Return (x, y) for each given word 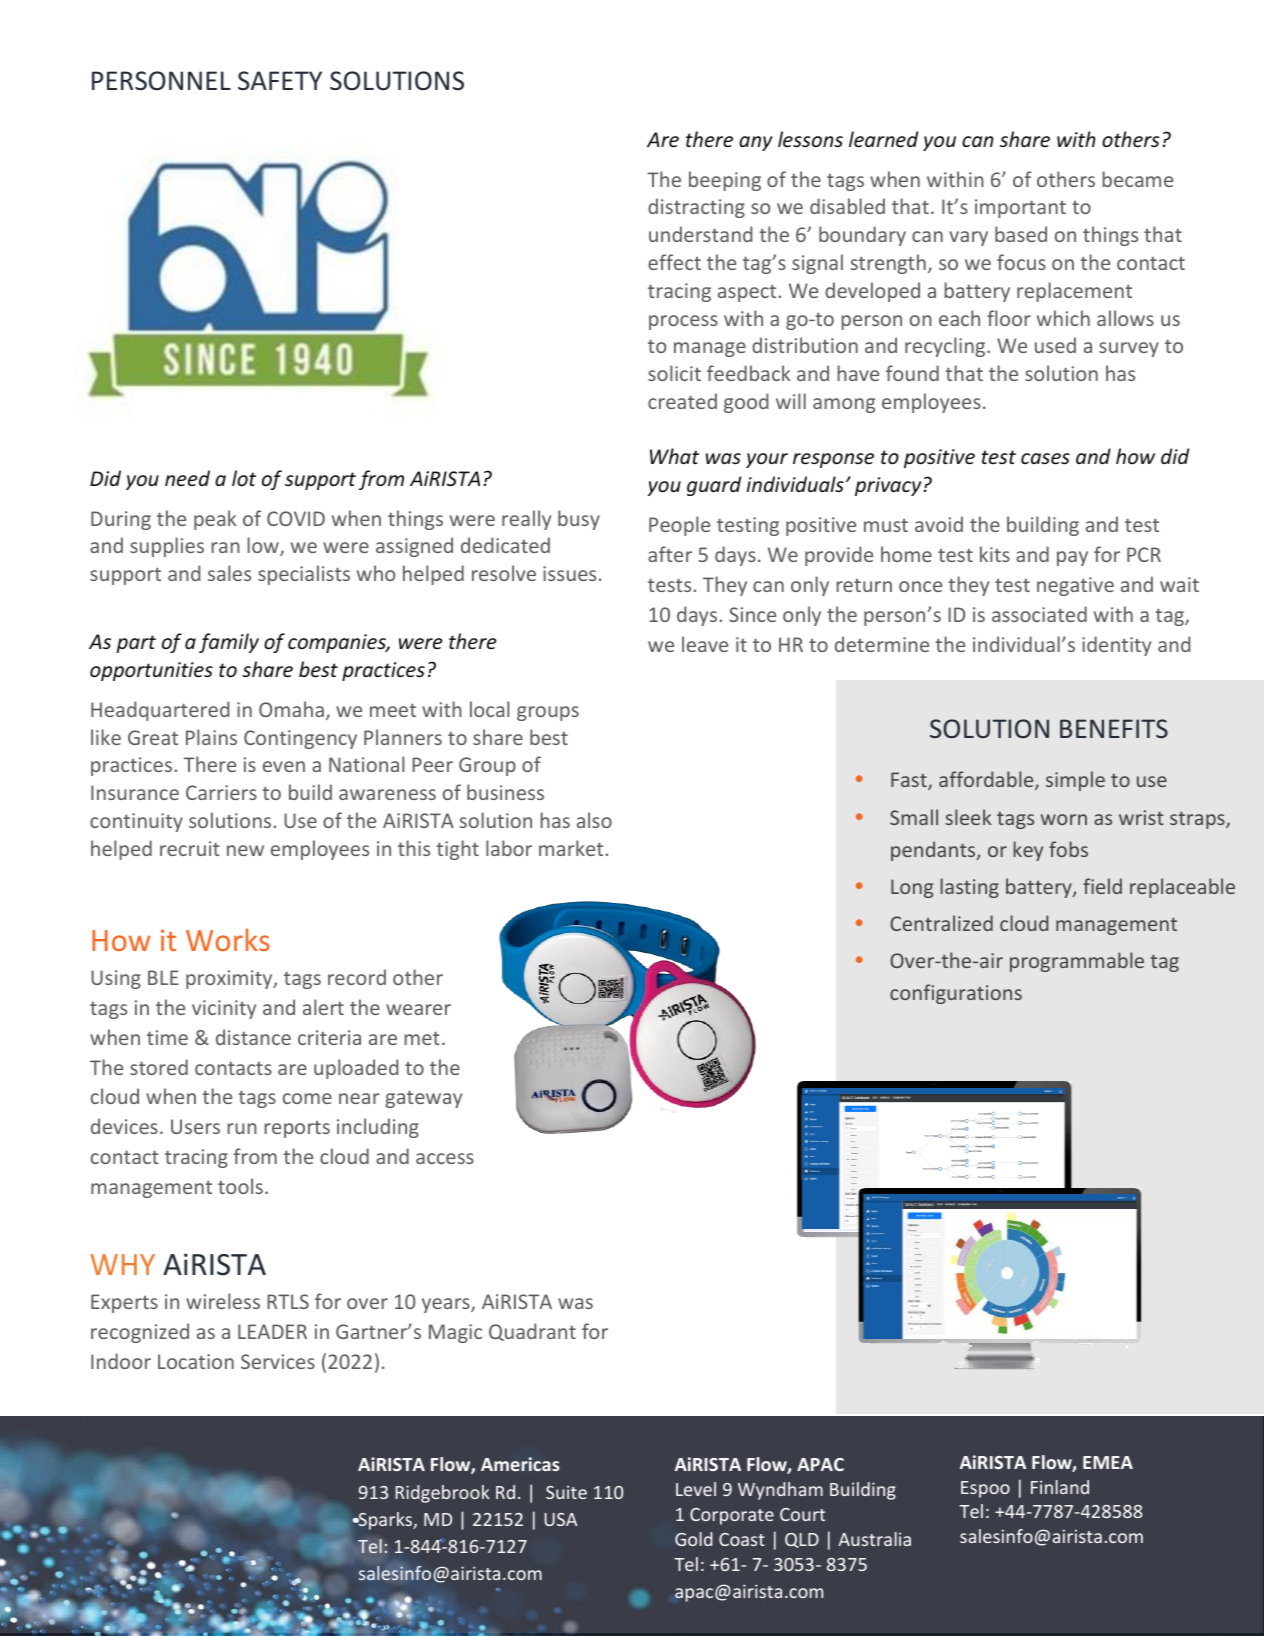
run (242, 1128)
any (755, 143)
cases (1045, 458)
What (674, 456)
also (594, 820)
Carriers (221, 792)
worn (1064, 819)
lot (244, 478)
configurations (956, 994)
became (1137, 179)
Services (278, 1361)
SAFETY (280, 81)
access (445, 1158)
